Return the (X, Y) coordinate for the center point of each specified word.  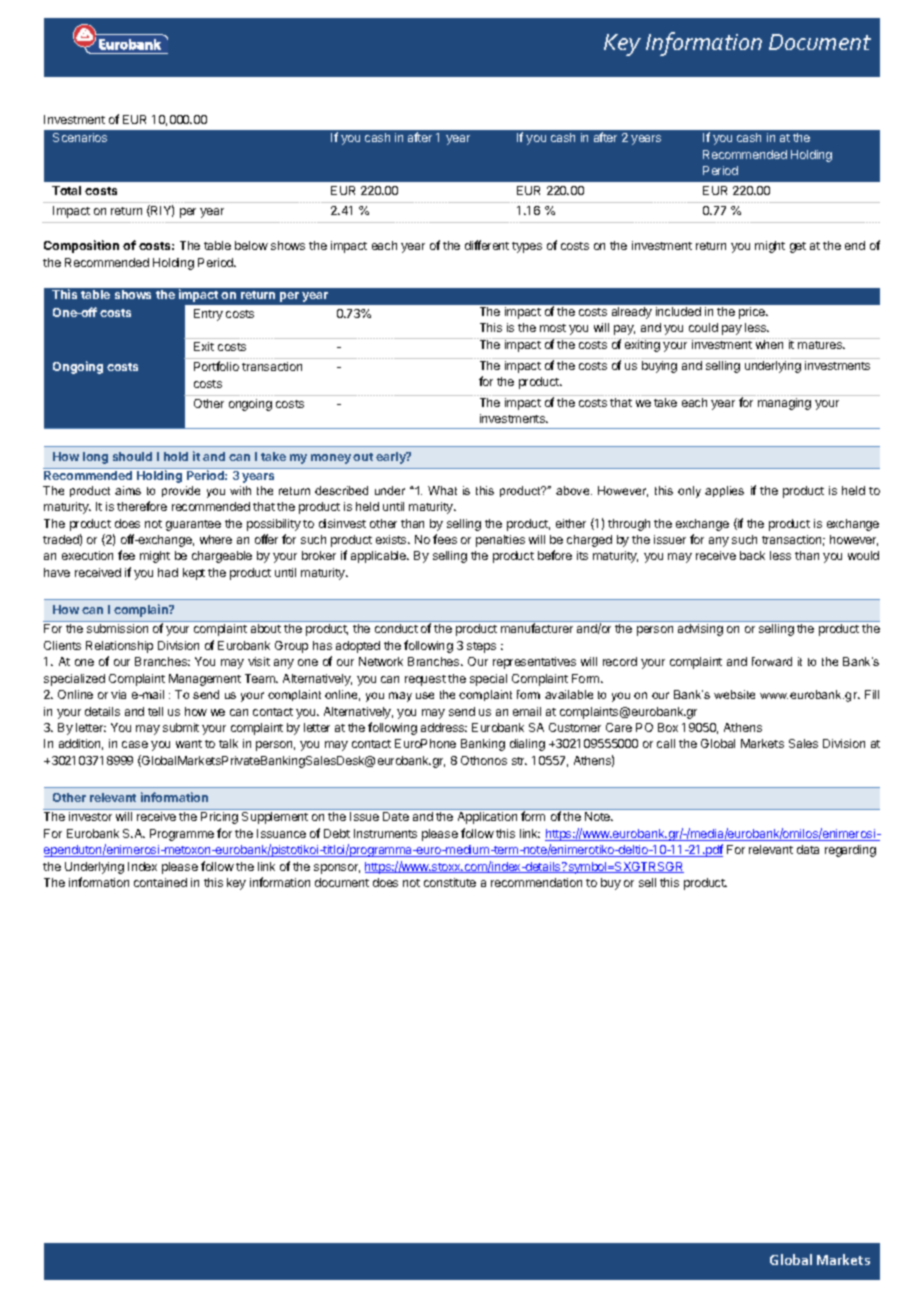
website (734, 694)
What (442, 490)
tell (155, 711)
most (553, 328)
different (487, 245)
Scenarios (80, 137)
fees (445, 539)
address (444, 727)
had (168, 572)
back (752, 555)
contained (160, 882)
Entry (208, 315)
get (798, 247)
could (703, 327)
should (132, 456)
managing (784, 404)
